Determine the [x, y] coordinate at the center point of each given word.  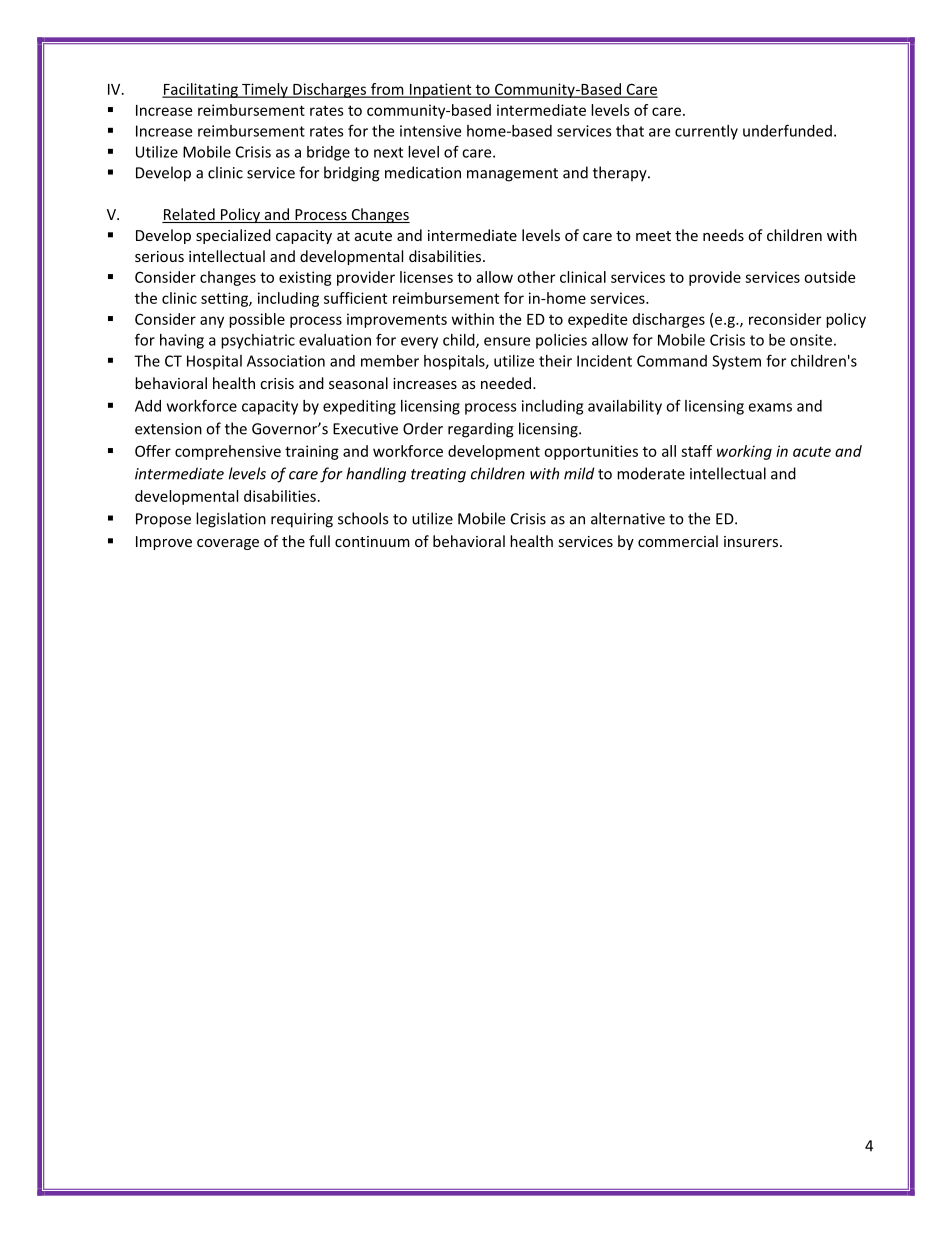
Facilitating [201, 90]
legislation [231, 520]
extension [168, 429]
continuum [372, 541]
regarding [481, 430]
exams [770, 407]
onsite [811, 340]
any [212, 322]
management [512, 175]
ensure [507, 341]
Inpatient [440, 90]
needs [723, 235]
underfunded [787, 130]
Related [189, 215]
